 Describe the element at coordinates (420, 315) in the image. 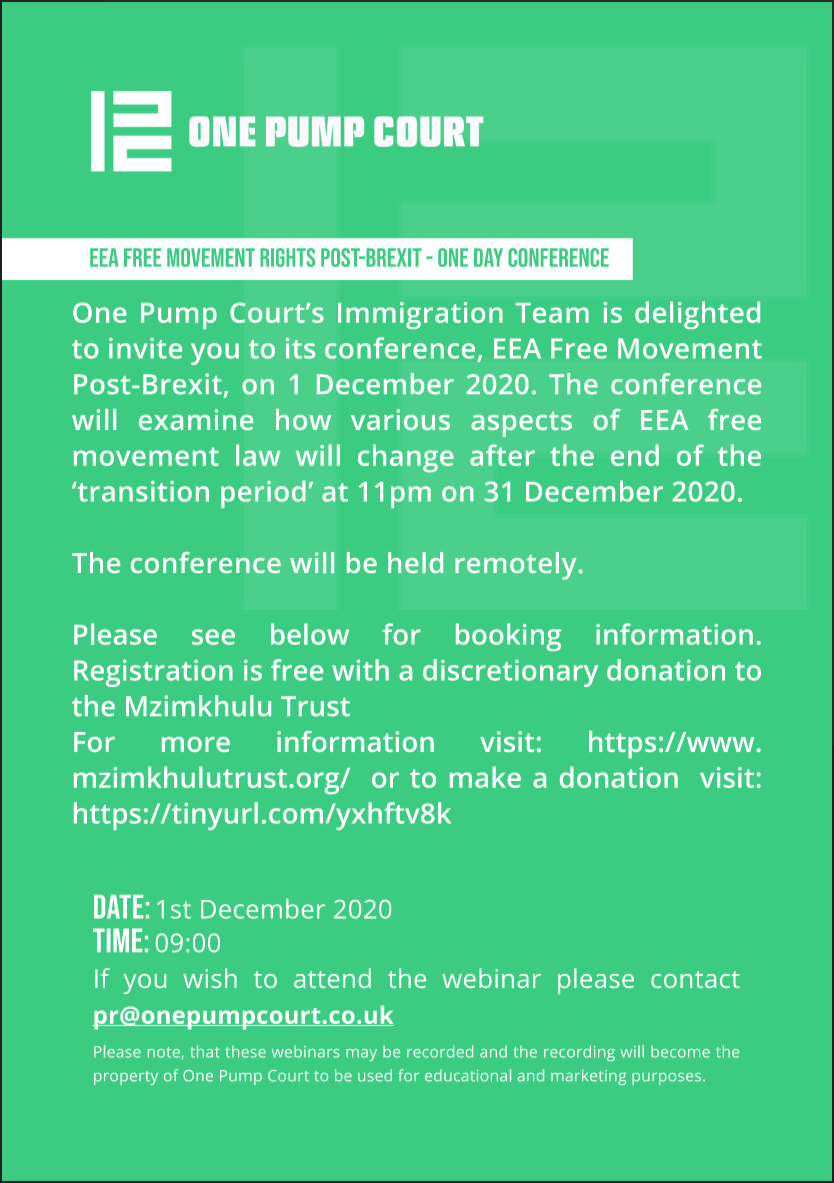

I see `Immigration` at that location.
